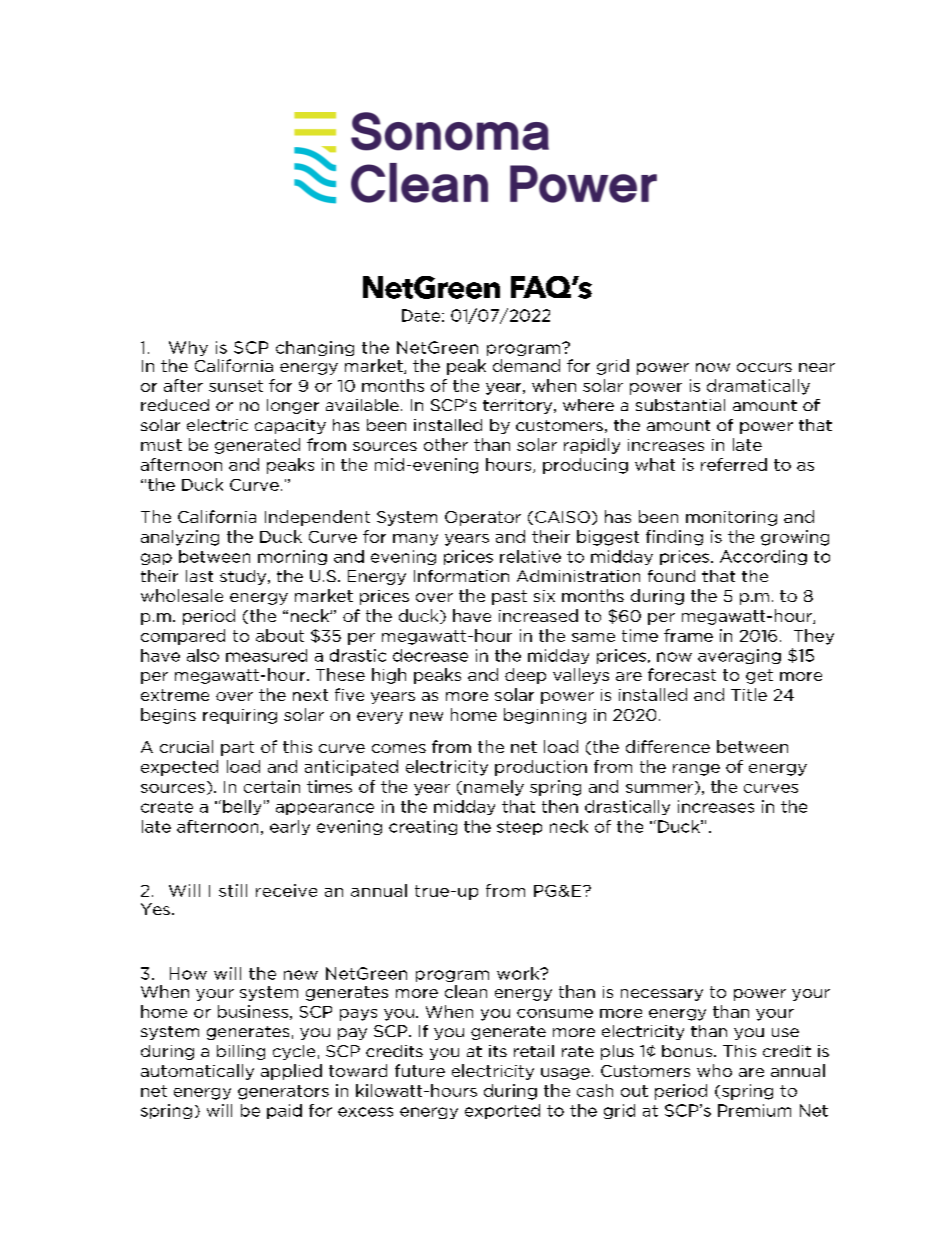  I want to click on work, so click(519, 973).
